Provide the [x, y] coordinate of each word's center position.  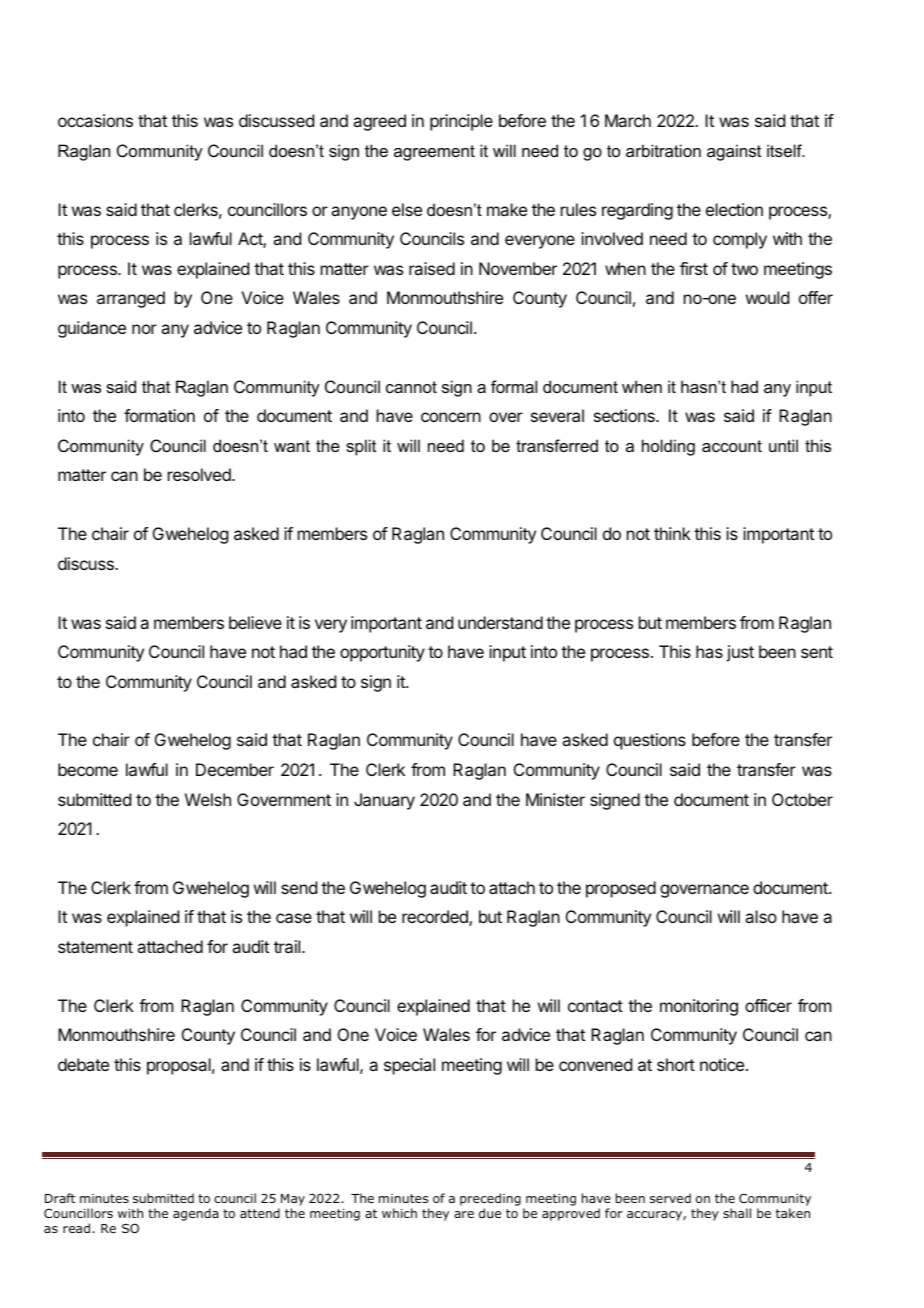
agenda [195, 1214]
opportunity [382, 653]
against [734, 152]
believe [255, 622]
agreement [434, 153]
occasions [95, 120]
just [740, 653]
